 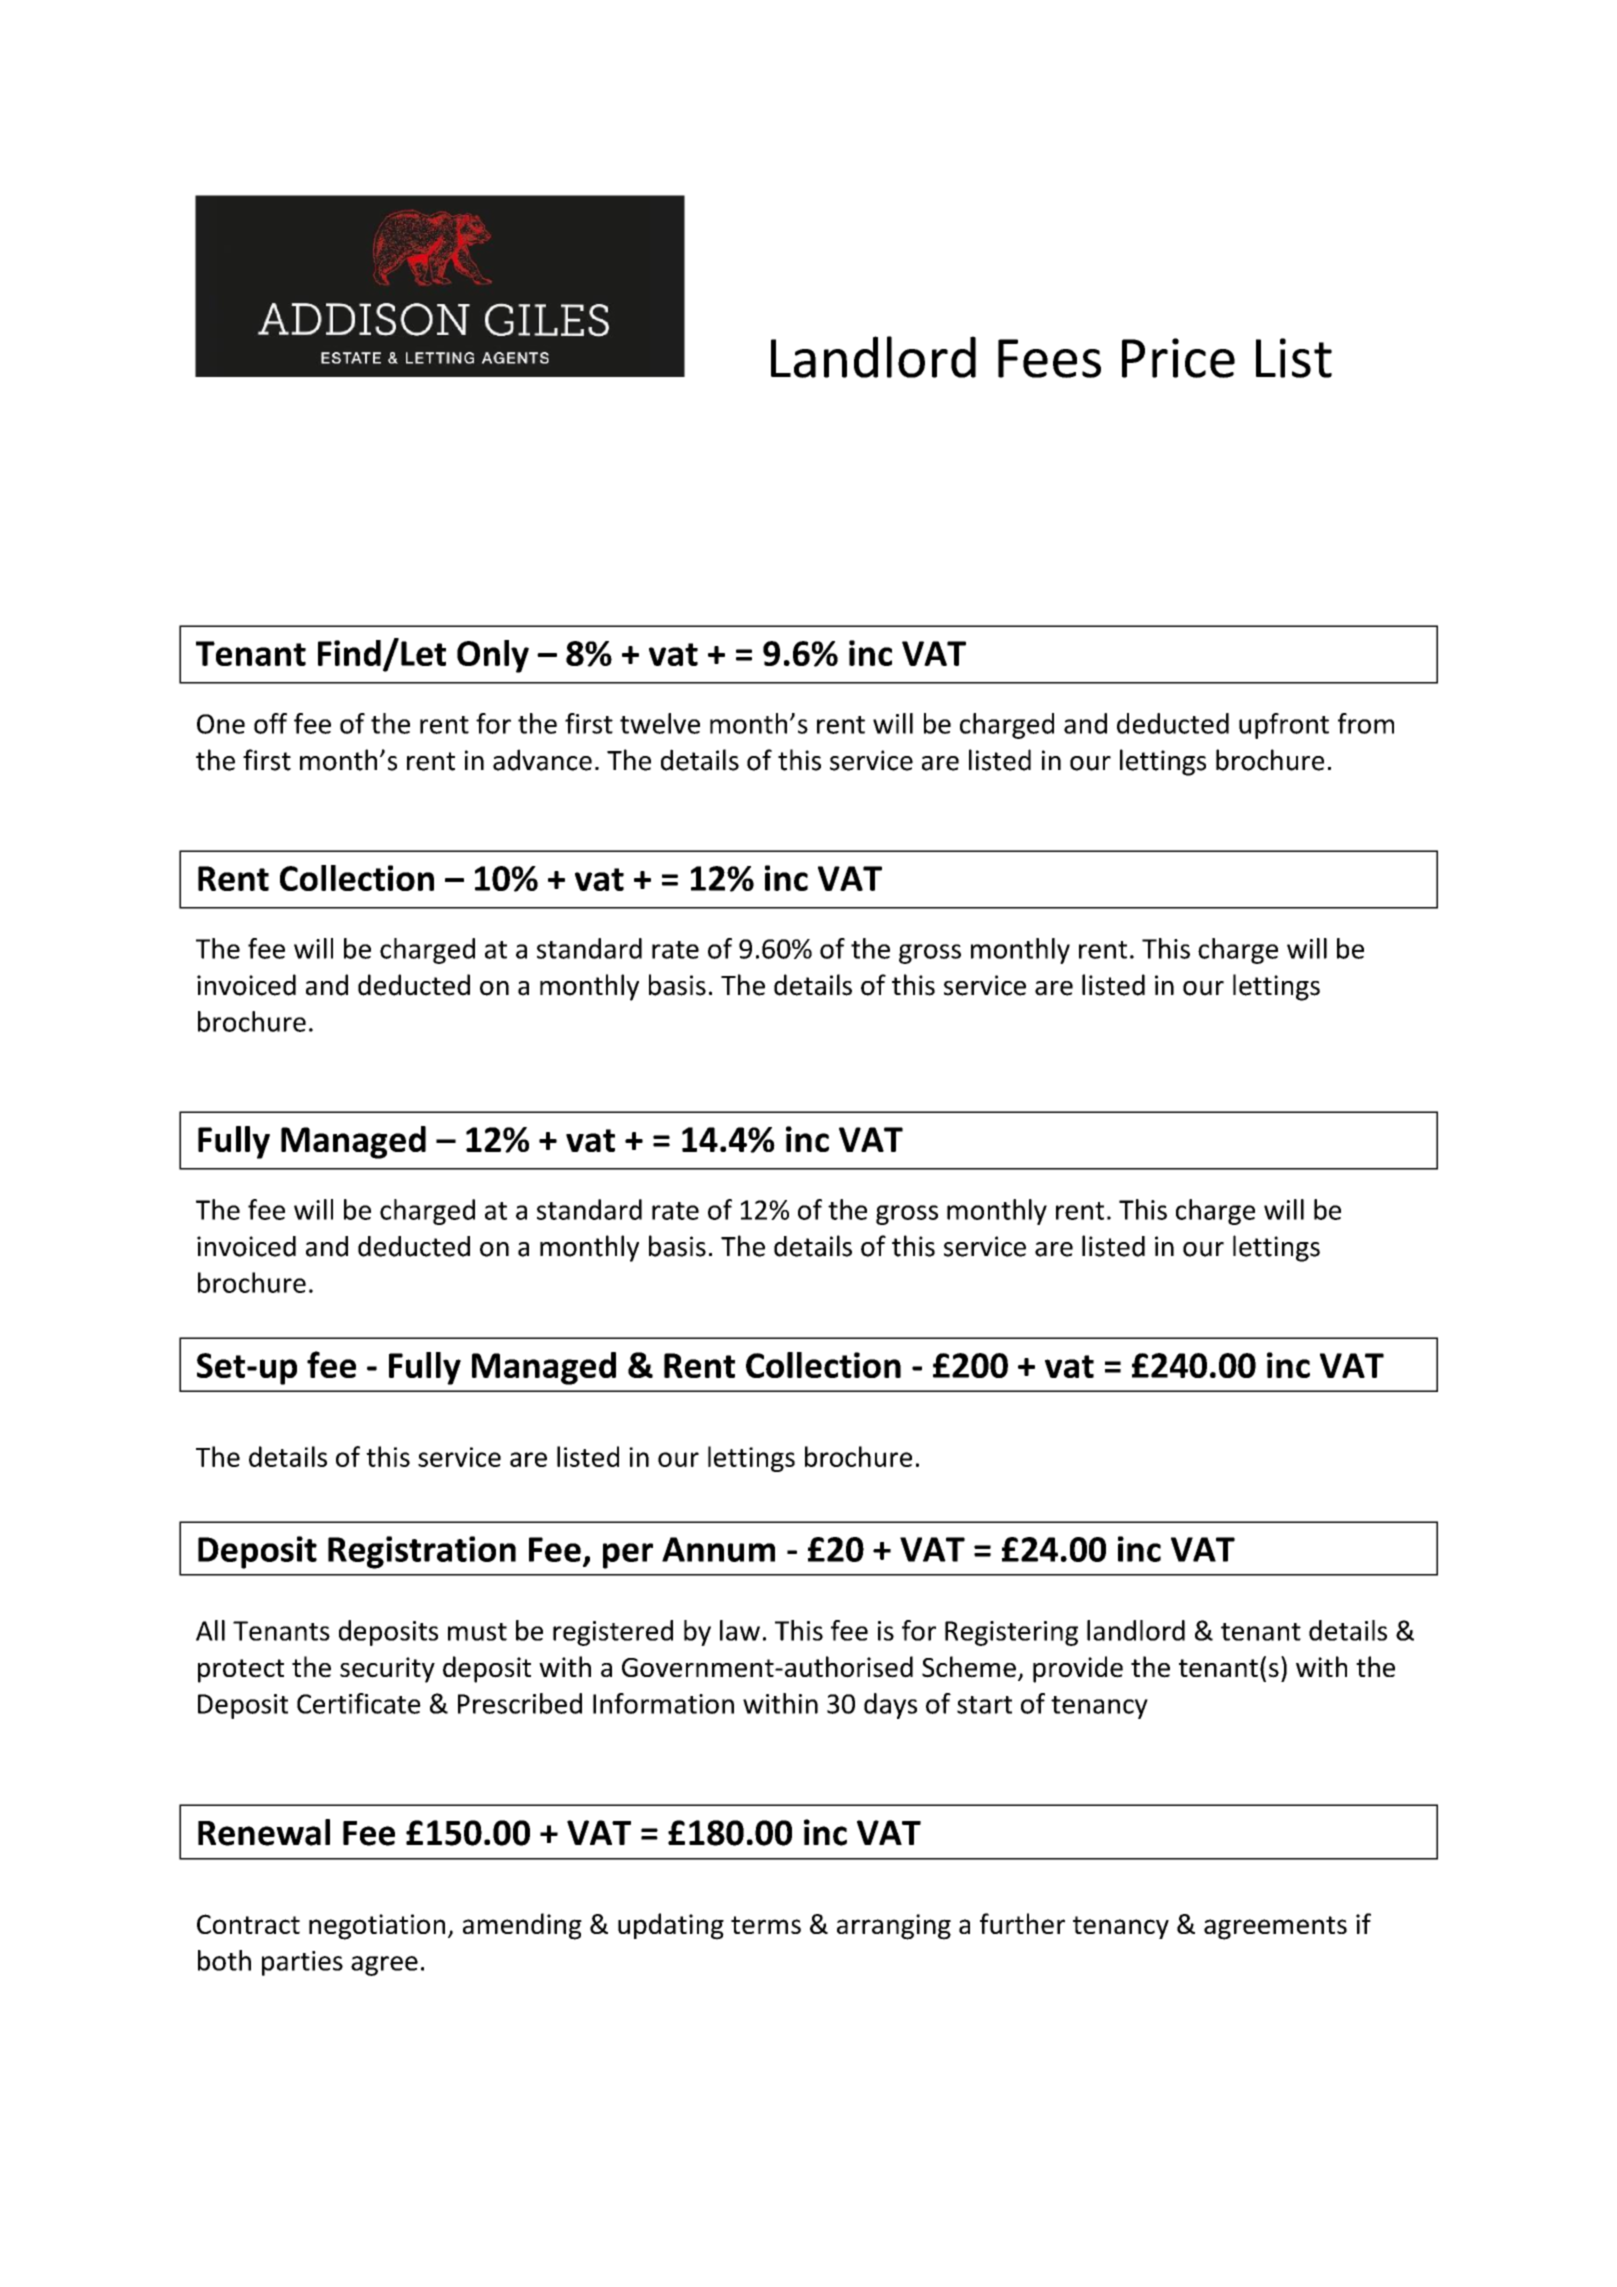 What do you see at coordinates (1049, 358) in the document?
I see `Fees` at bounding box center [1049, 358].
